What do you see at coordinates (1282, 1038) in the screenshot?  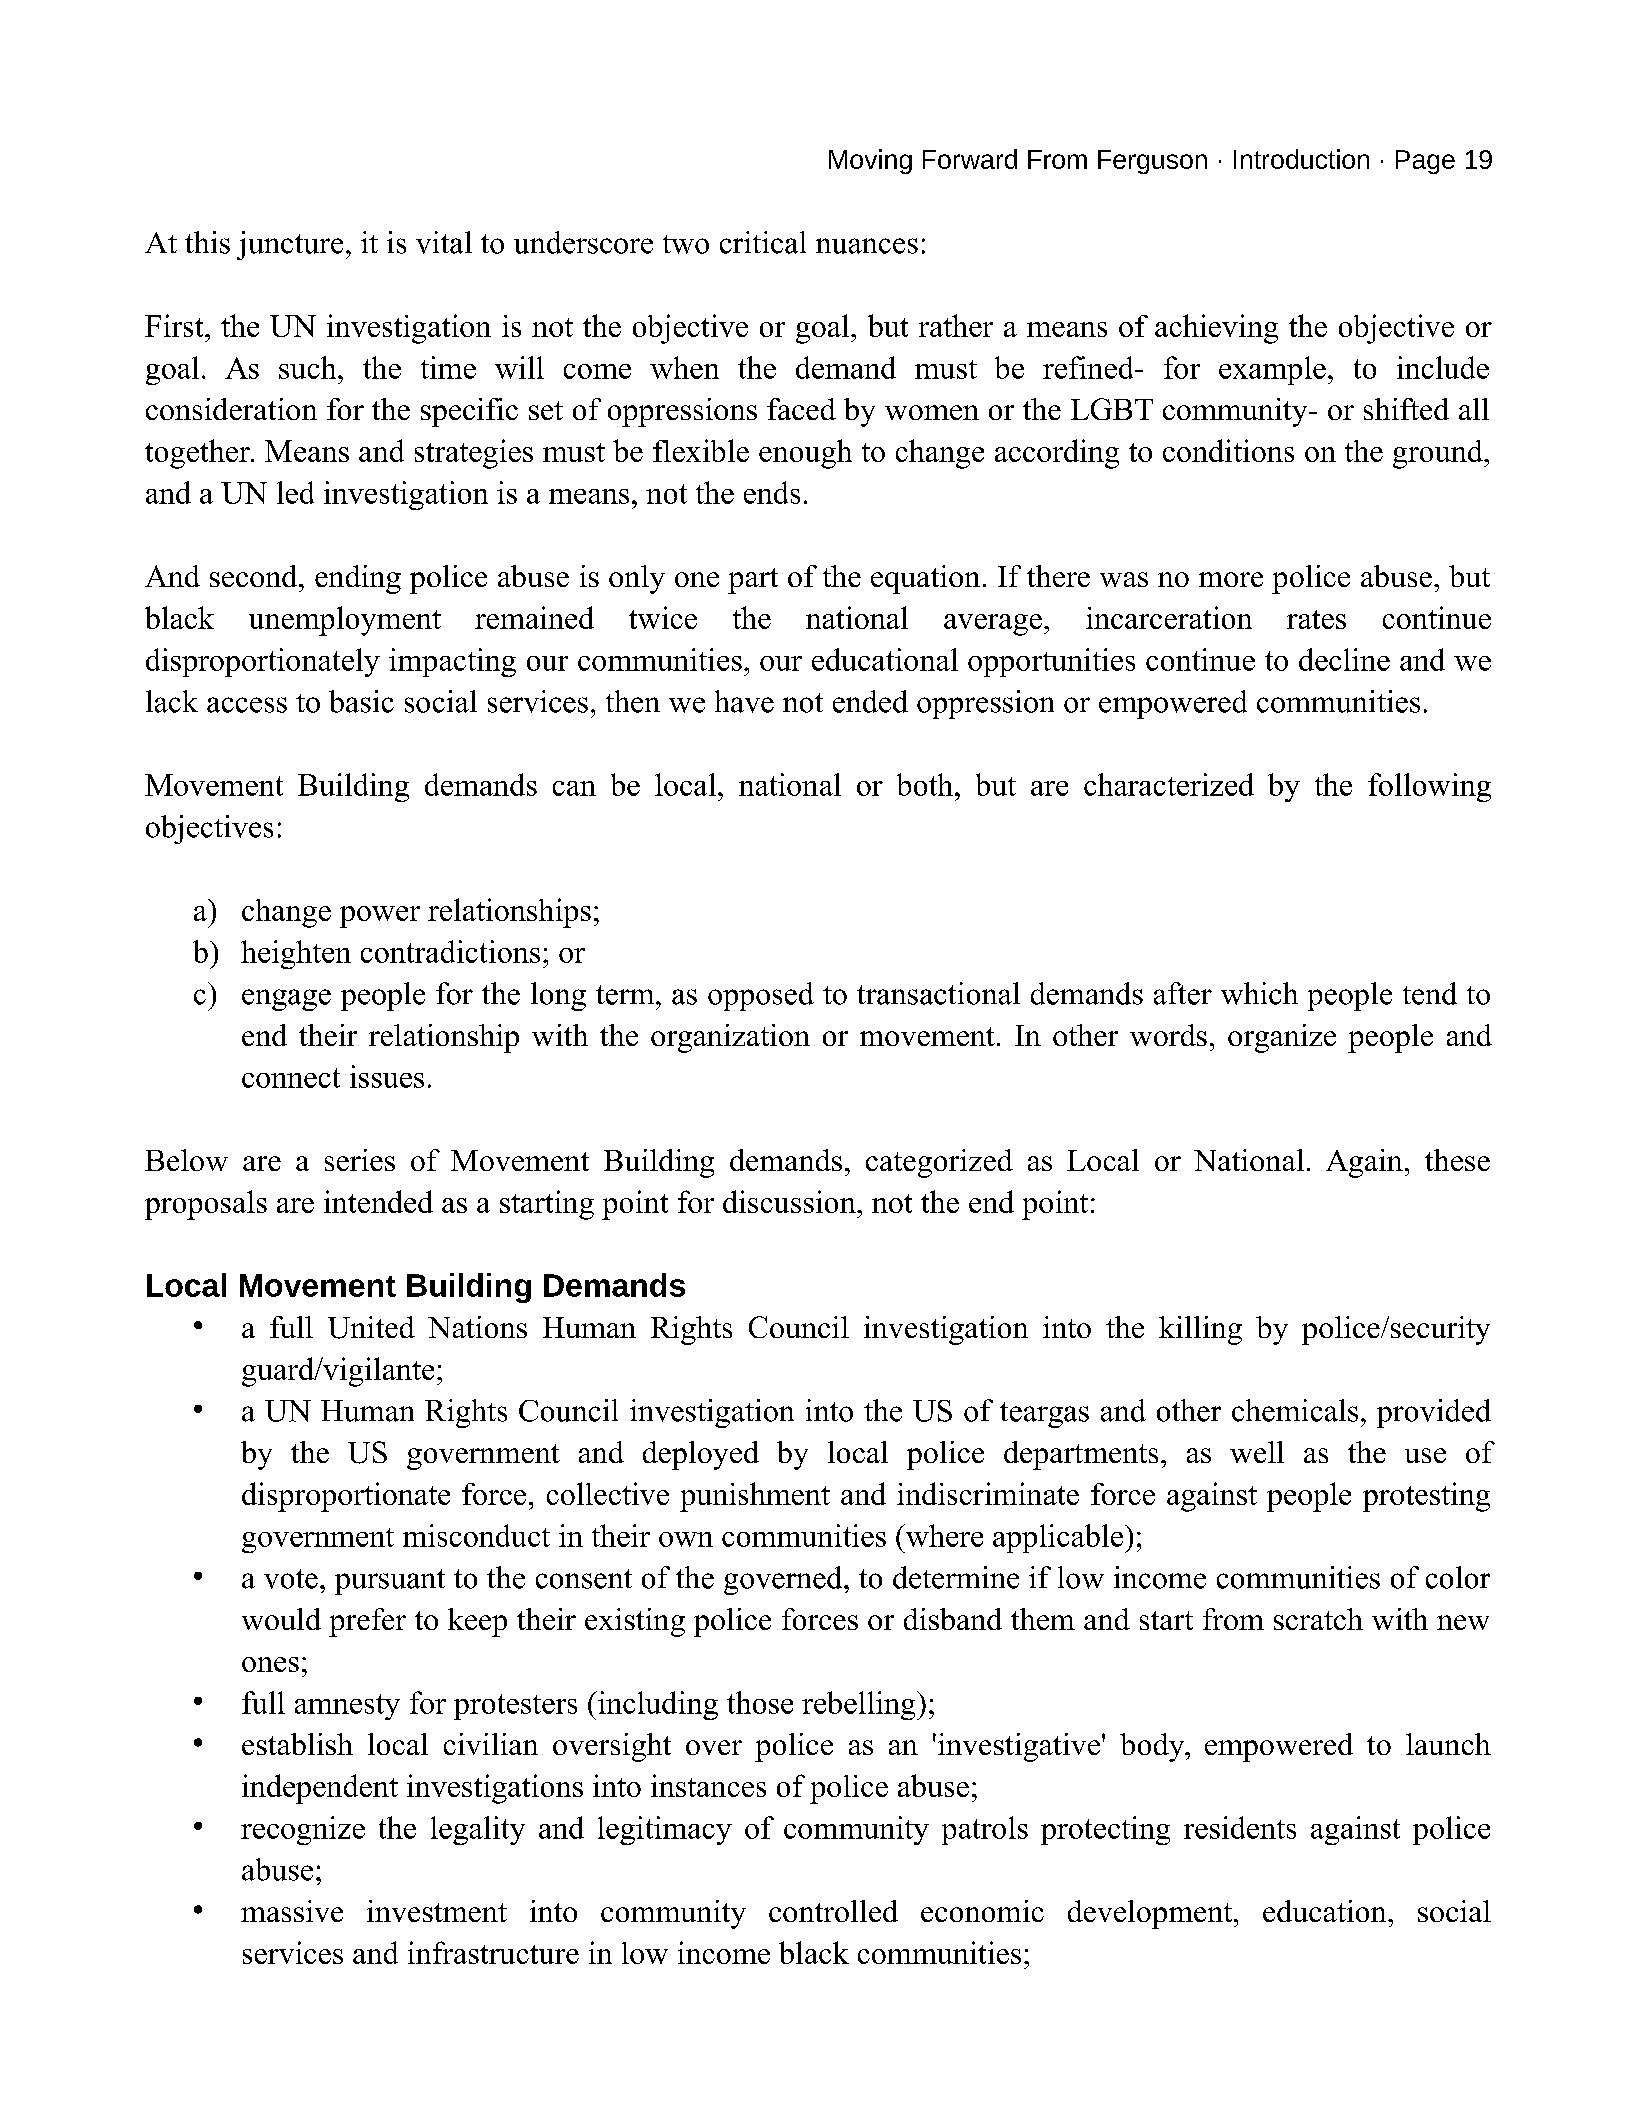 I see `organize` at bounding box center [1282, 1038].
